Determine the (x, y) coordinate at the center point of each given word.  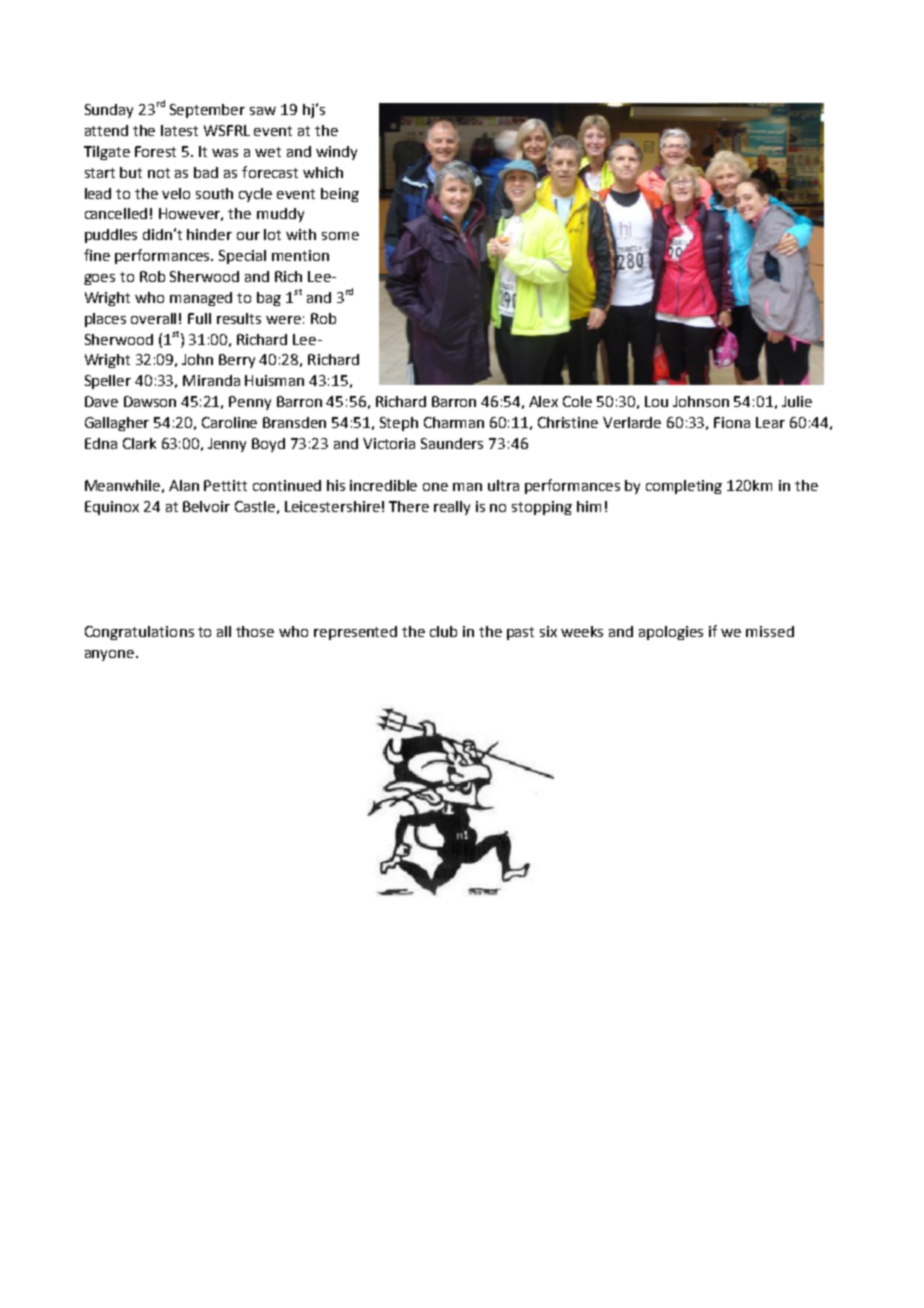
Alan (184, 485)
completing (684, 487)
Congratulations (139, 633)
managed (201, 299)
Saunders (452, 443)
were (283, 320)
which (323, 172)
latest (179, 130)
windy (336, 153)
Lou (656, 401)
